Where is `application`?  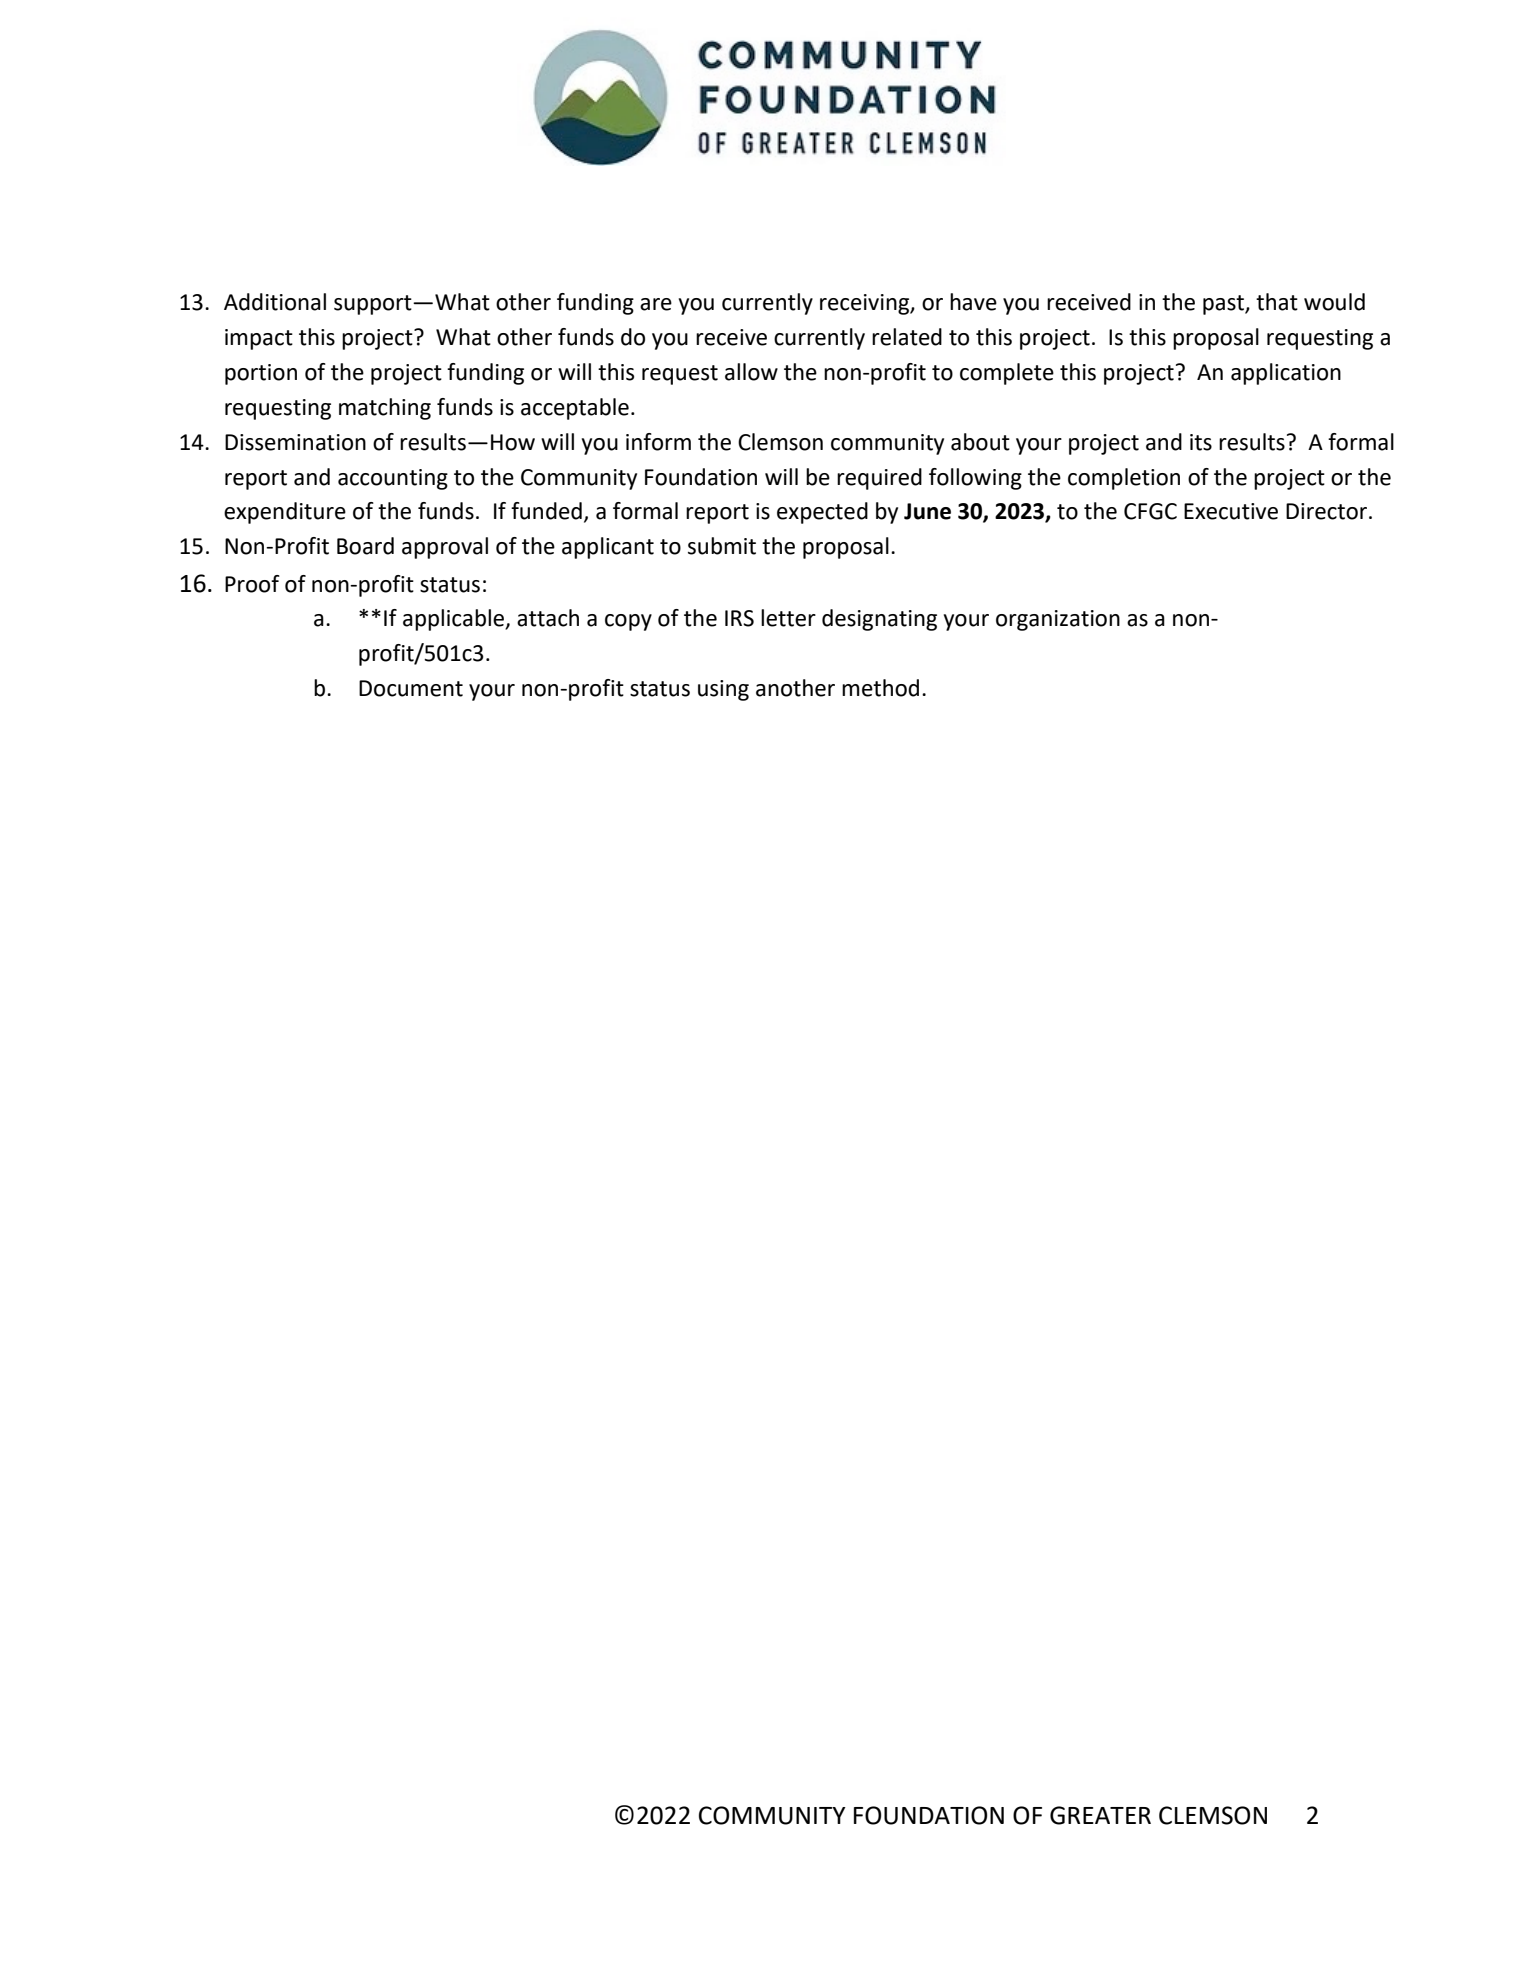 application is located at coordinates (1286, 374).
